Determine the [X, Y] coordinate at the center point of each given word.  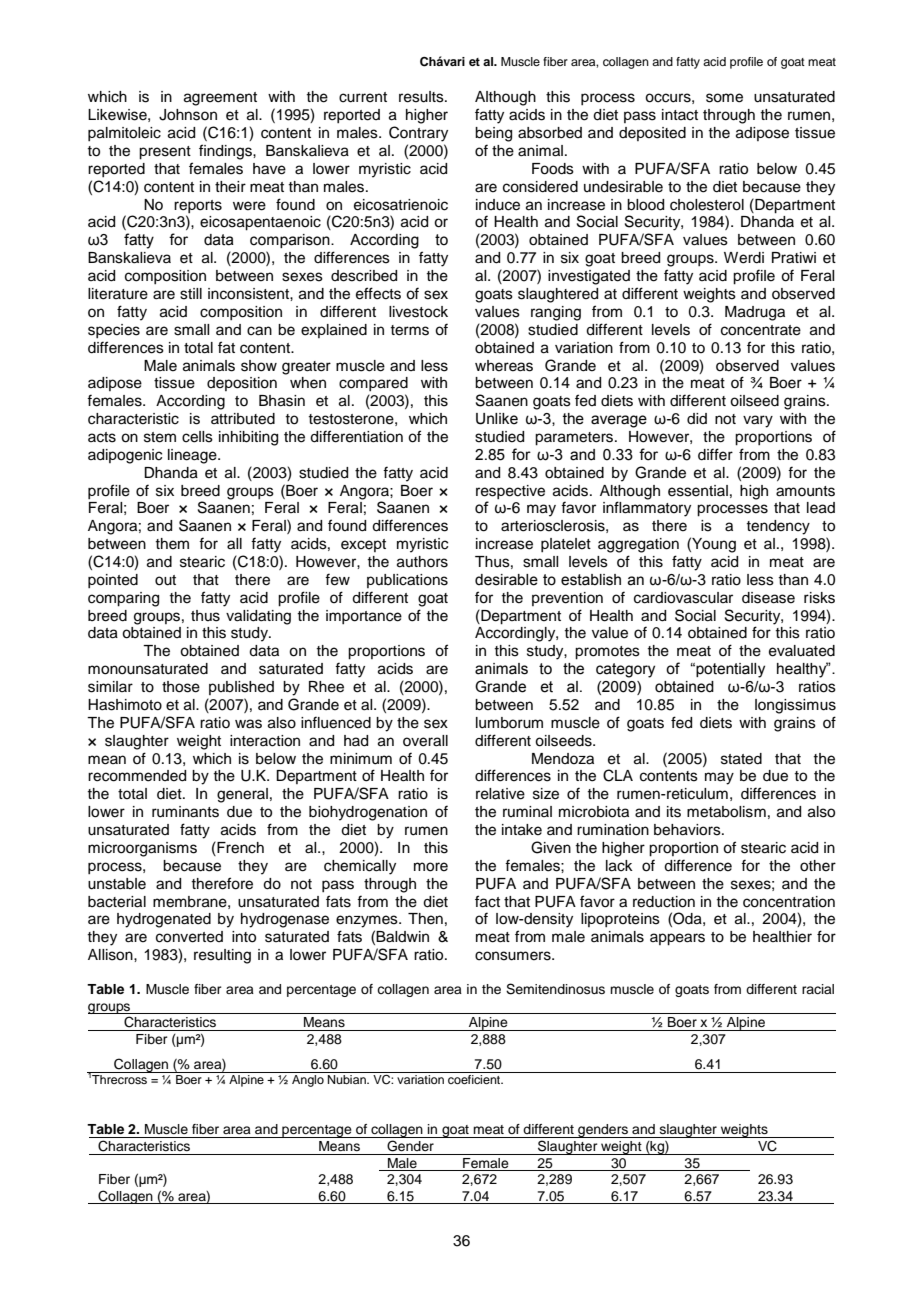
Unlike [497, 419]
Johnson [188, 115]
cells [197, 437]
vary [758, 421]
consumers [514, 956]
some [724, 98]
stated [741, 759]
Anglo [308, 1079]
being [493, 134]
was [248, 724]
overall [425, 741]
